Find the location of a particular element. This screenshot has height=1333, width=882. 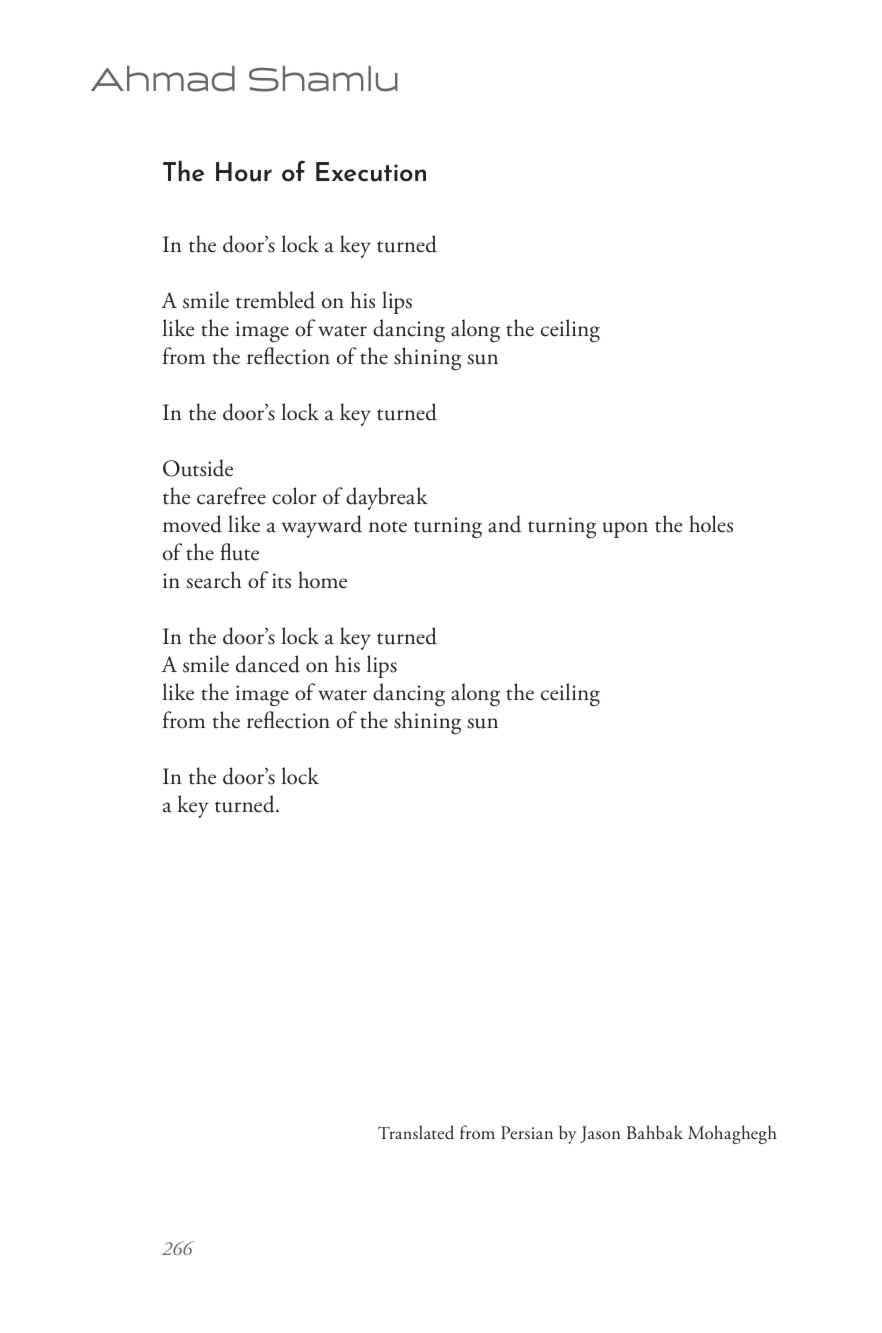

search is located at coordinates (214, 580).
